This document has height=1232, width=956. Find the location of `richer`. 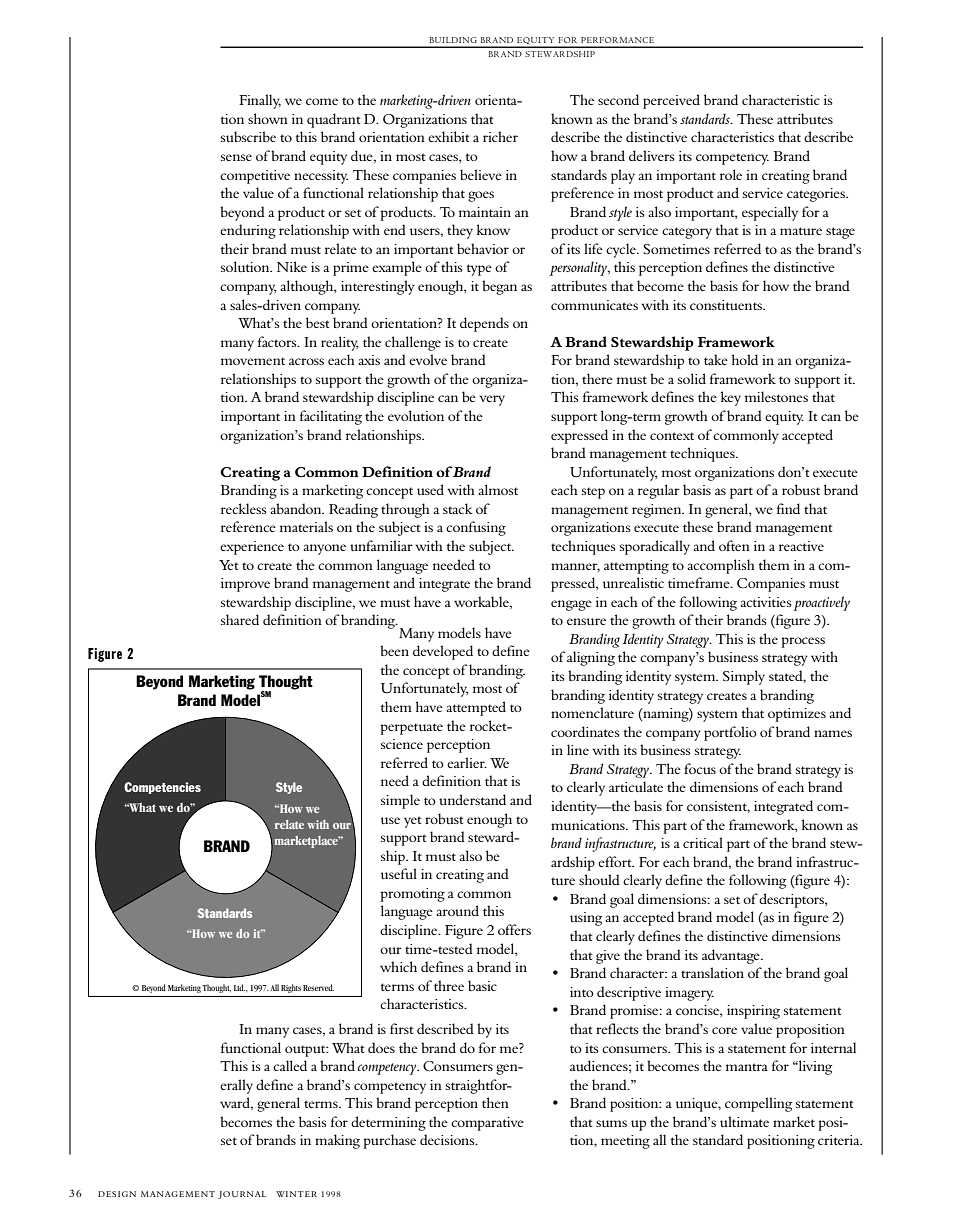

richer is located at coordinates (500, 136).
